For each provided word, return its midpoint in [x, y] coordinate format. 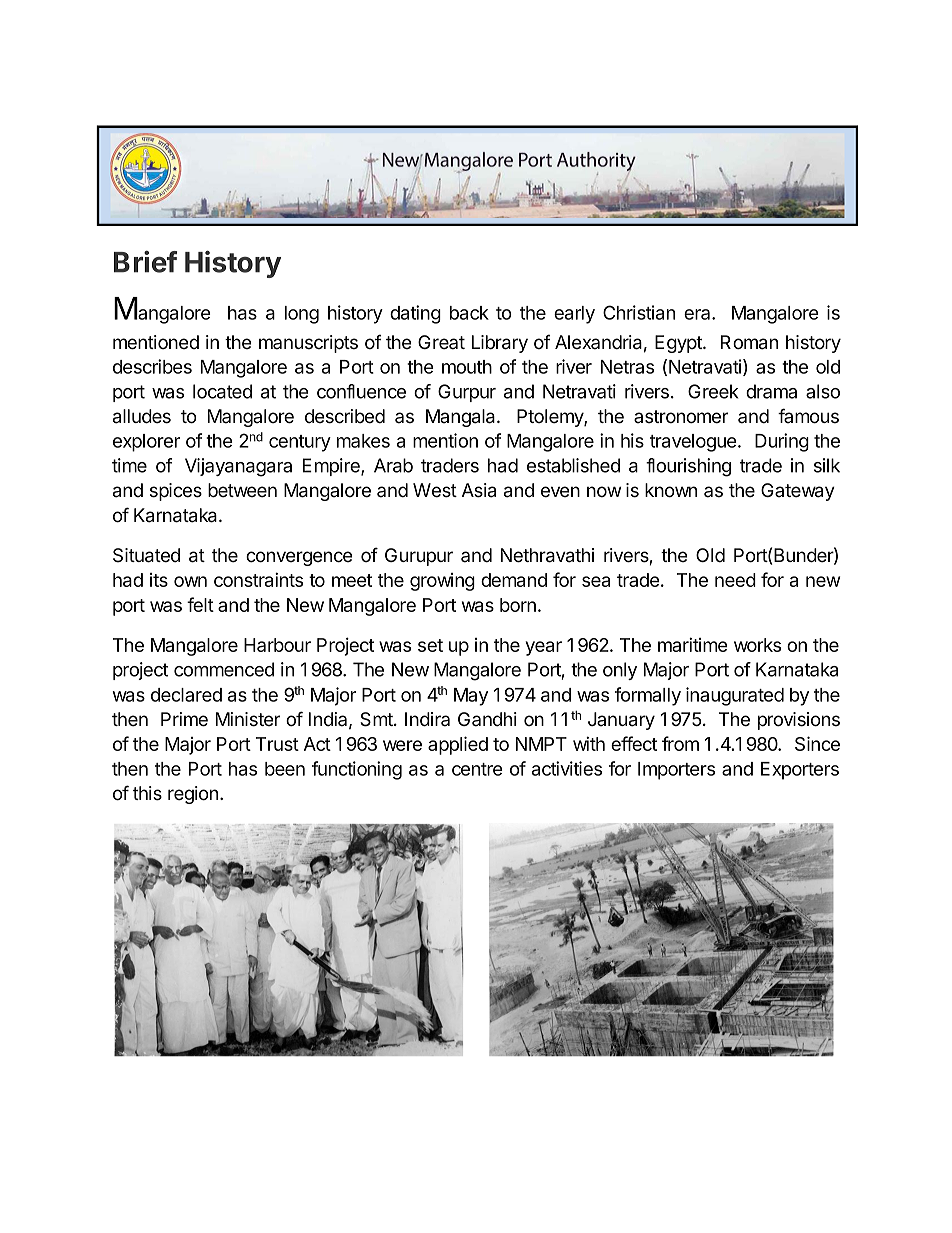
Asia [479, 490]
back [469, 313]
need [735, 580]
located [222, 391]
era [698, 314]
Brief [145, 262]
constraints [258, 579]
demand [514, 580]
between [242, 490]
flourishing [688, 467]
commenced [224, 669]
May [471, 697]
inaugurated [735, 696]
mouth [467, 367]
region [193, 795]
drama [771, 391]
